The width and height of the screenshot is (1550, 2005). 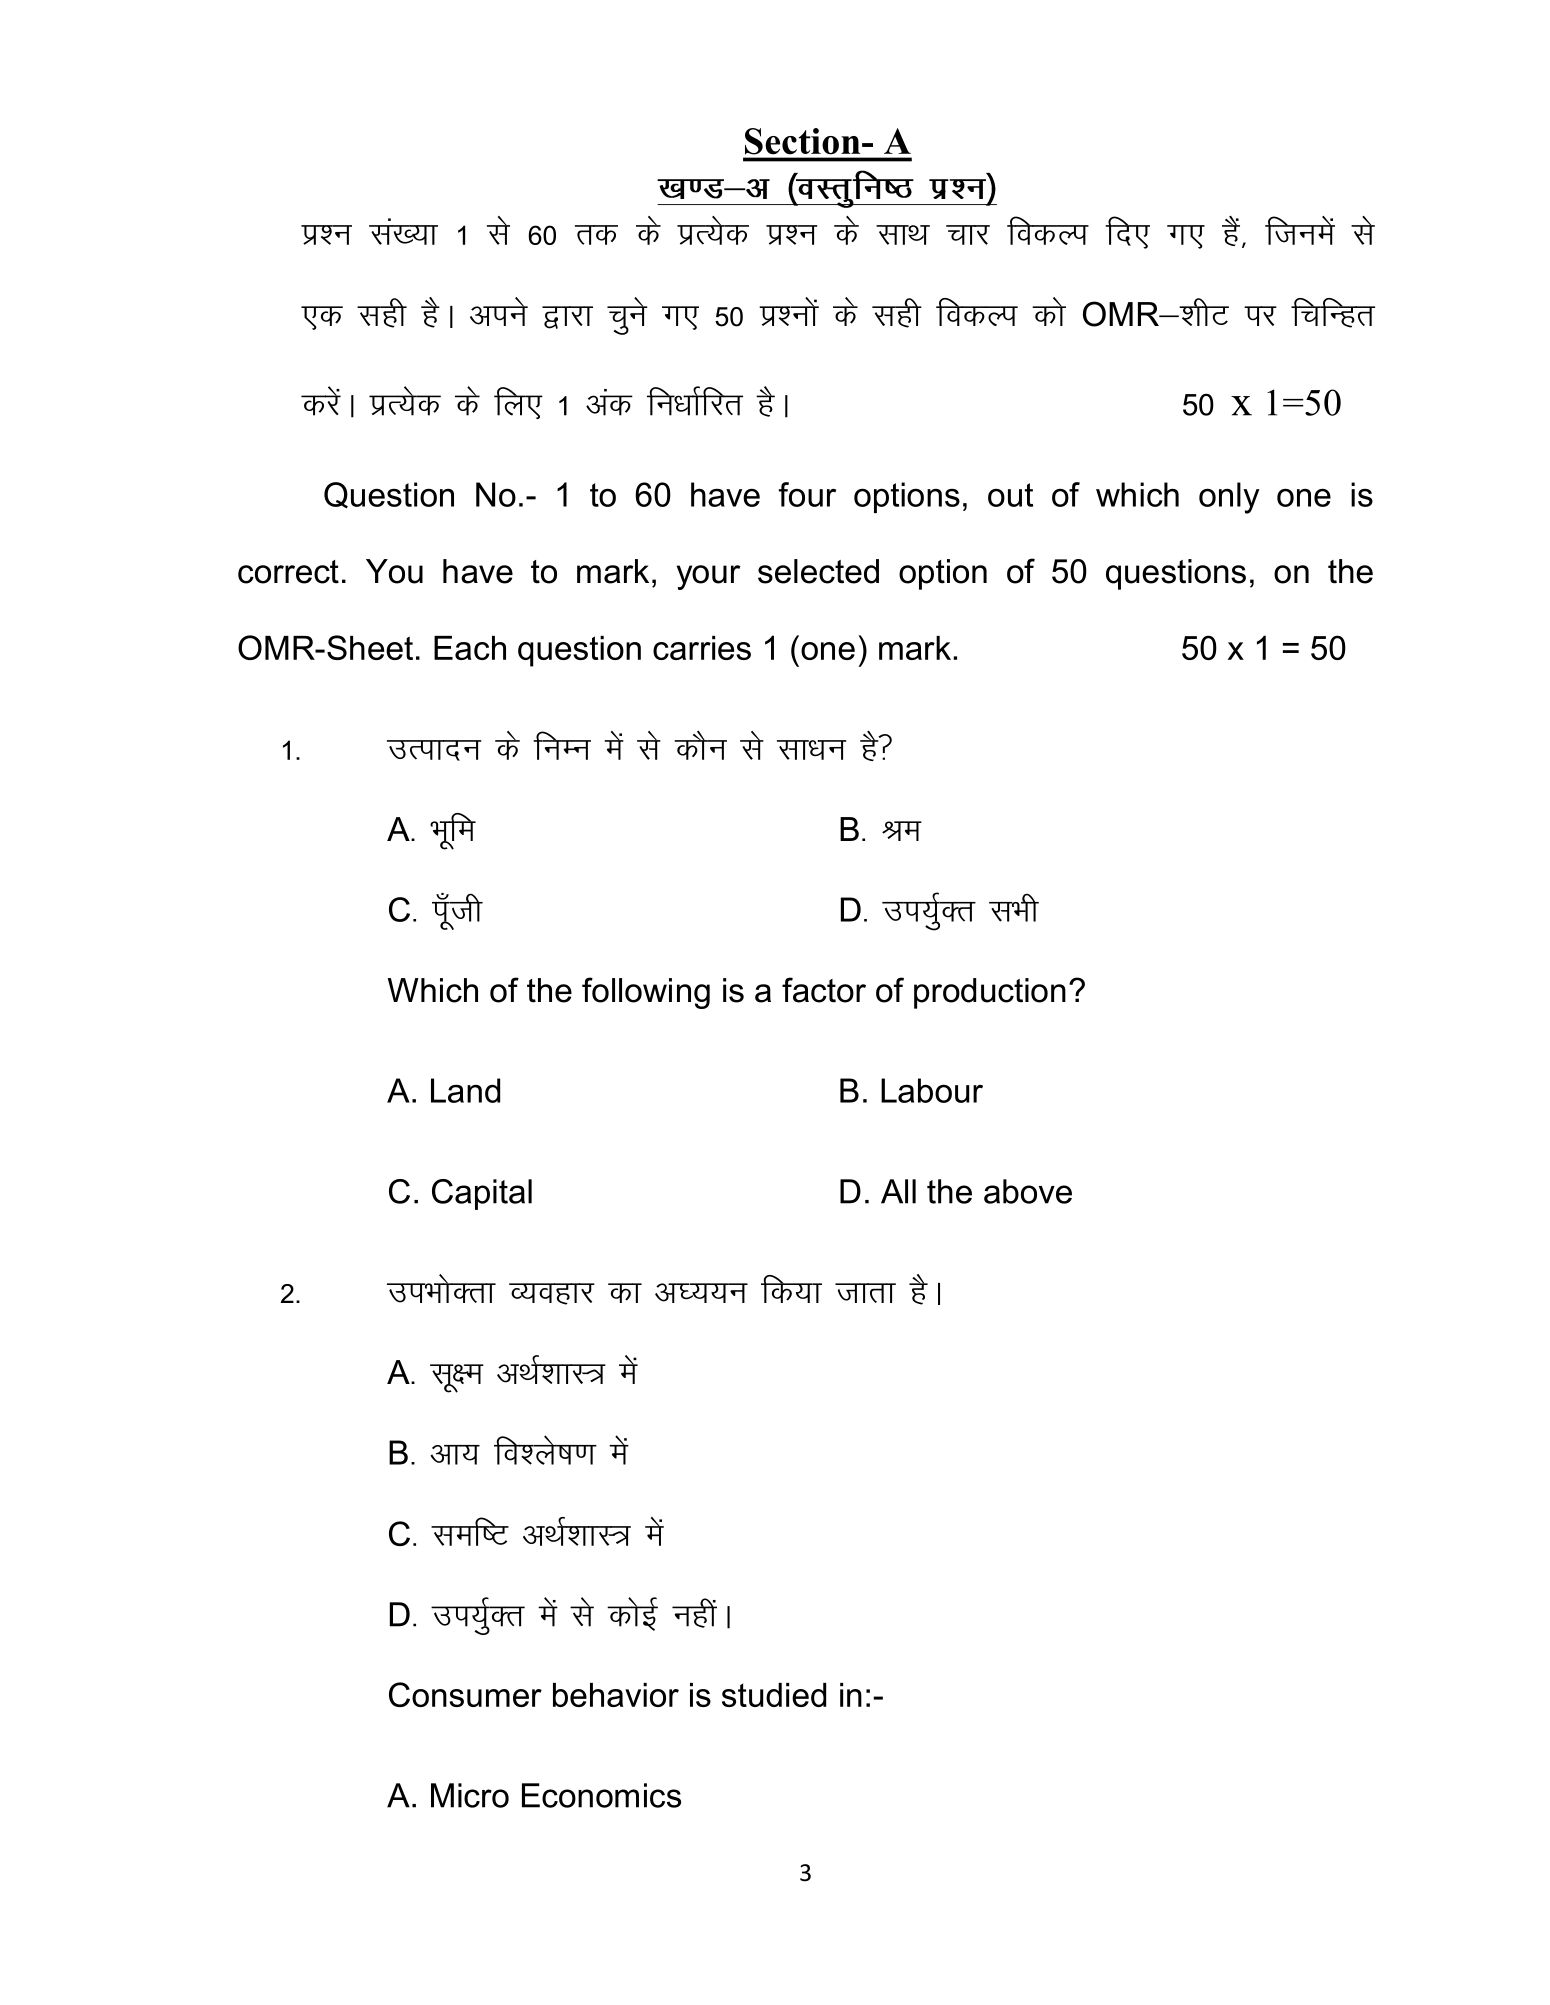 What do you see at coordinates (1010, 495) in the screenshot?
I see `out` at bounding box center [1010, 495].
